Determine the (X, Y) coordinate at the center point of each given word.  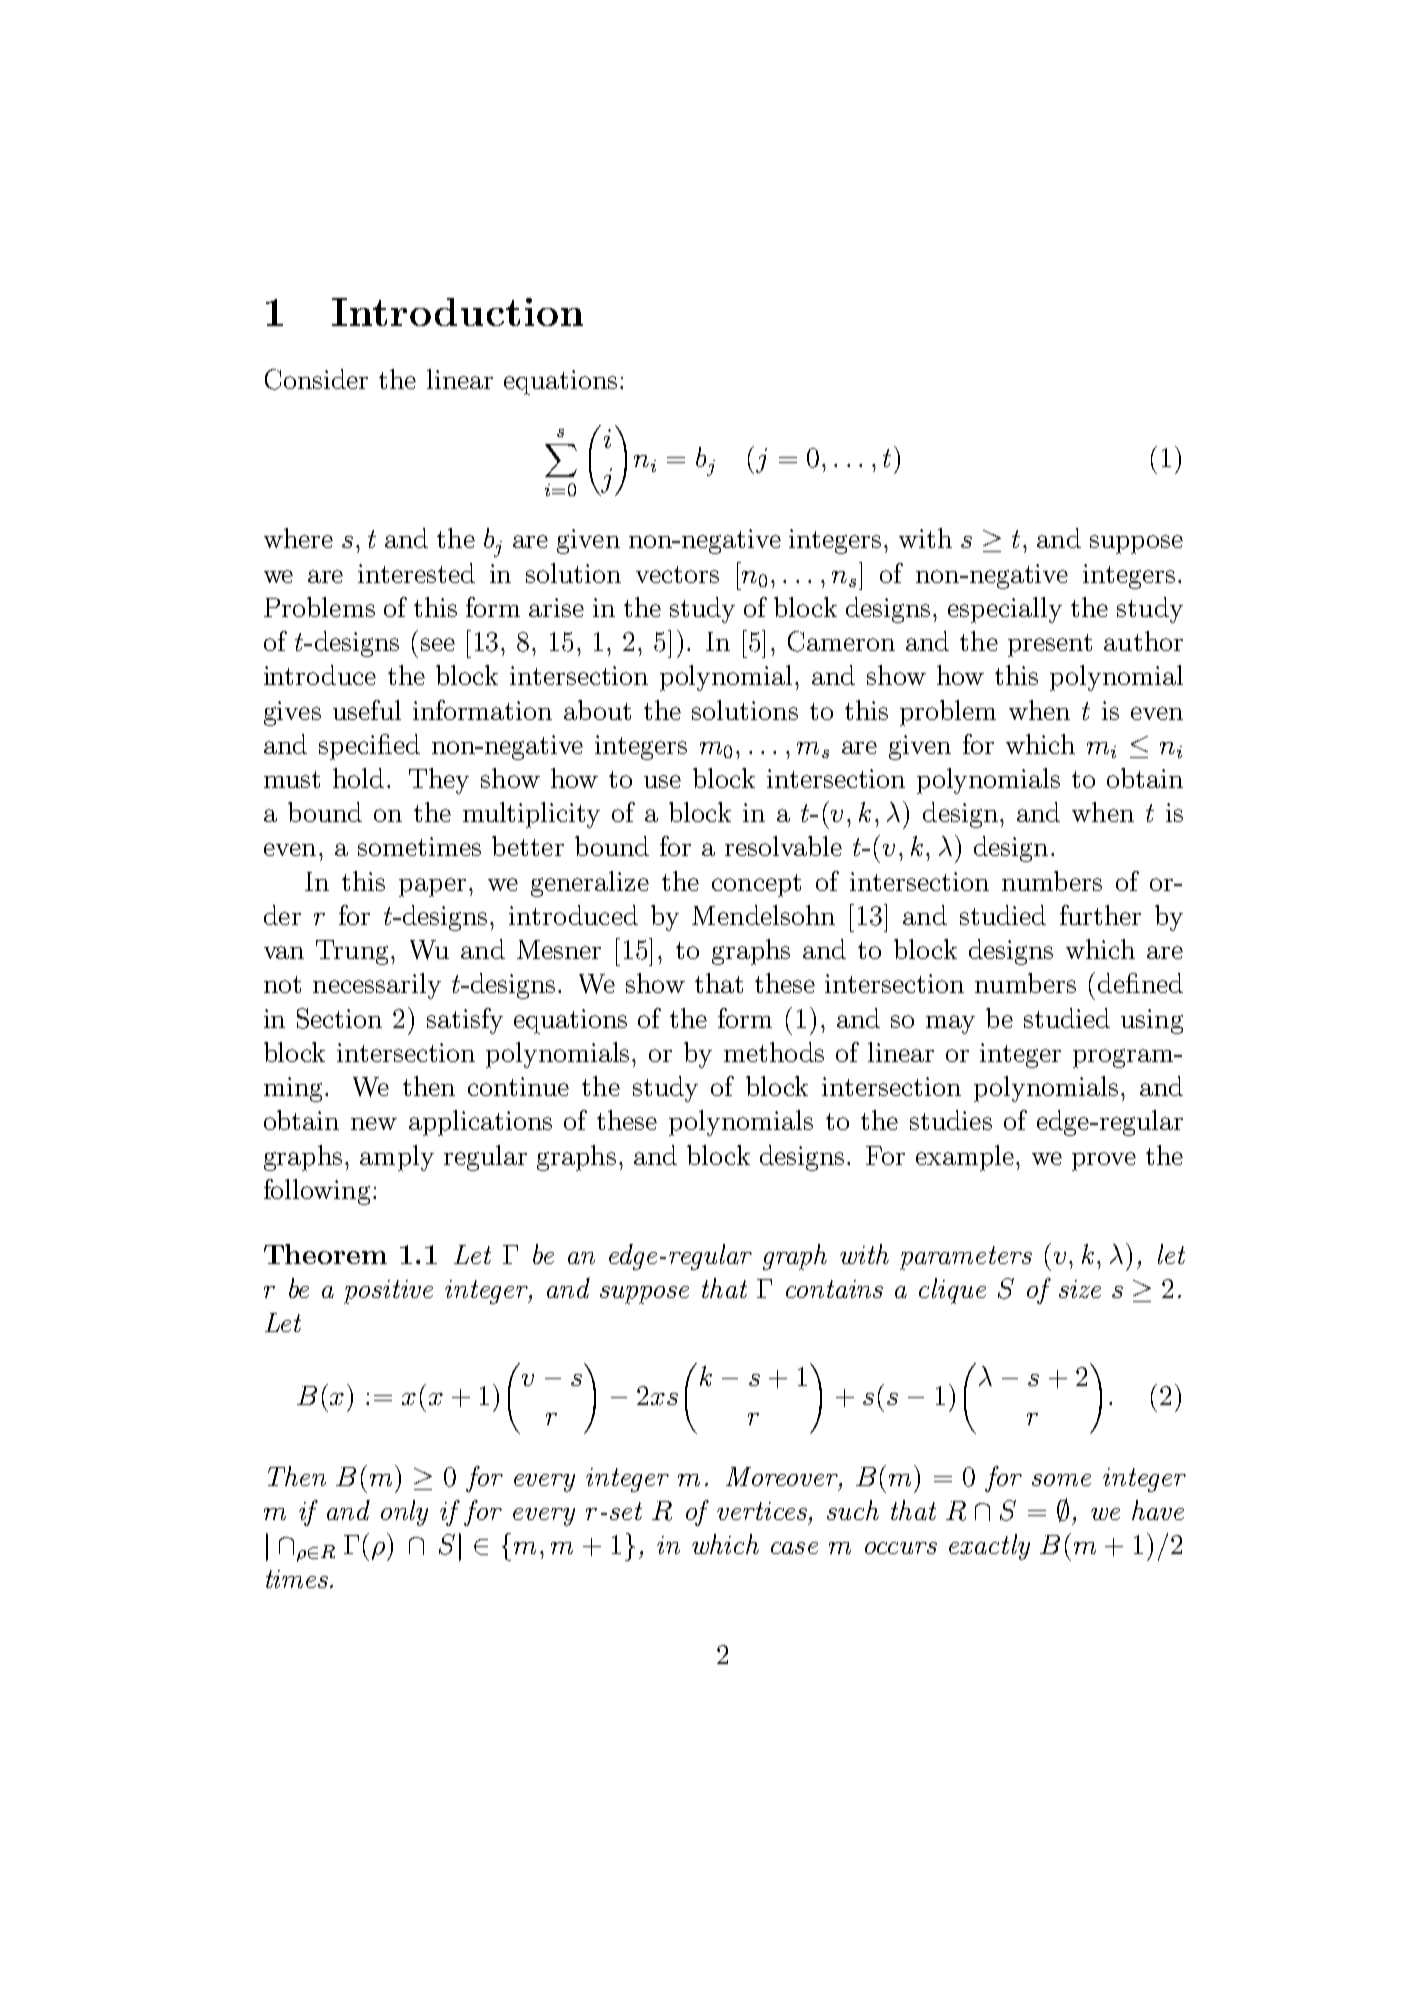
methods (774, 1052)
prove (1104, 1161)
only (404, 1513)
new (374, 1123)
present (1050, 645)
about (597, 710)
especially (1005, 610)
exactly (989, 1547)
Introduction (457, 312)
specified (369, 747)
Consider (316, 379)
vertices (762, 1511)
